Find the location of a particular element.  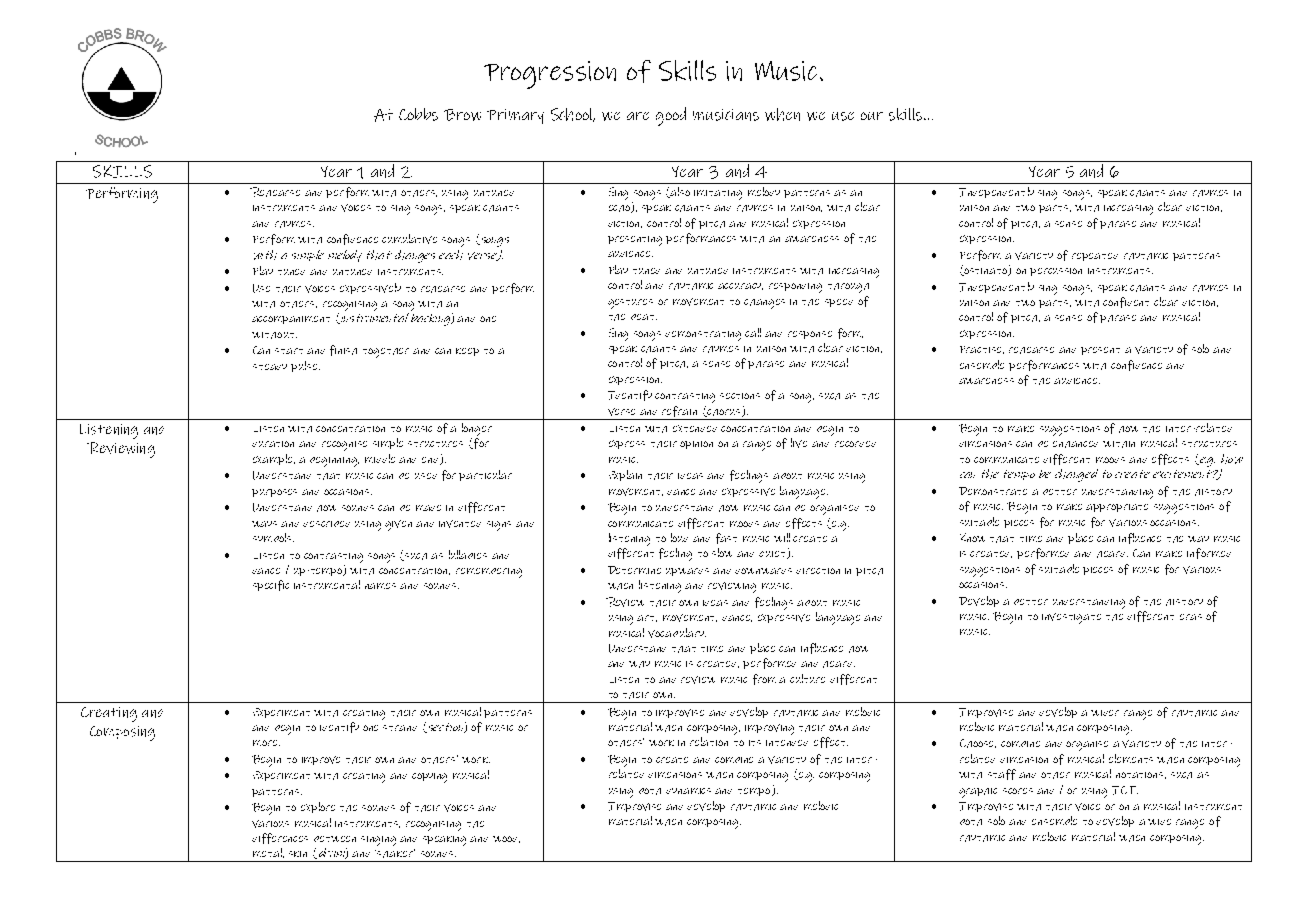

investigate is located at coordinates (1071, 618).
